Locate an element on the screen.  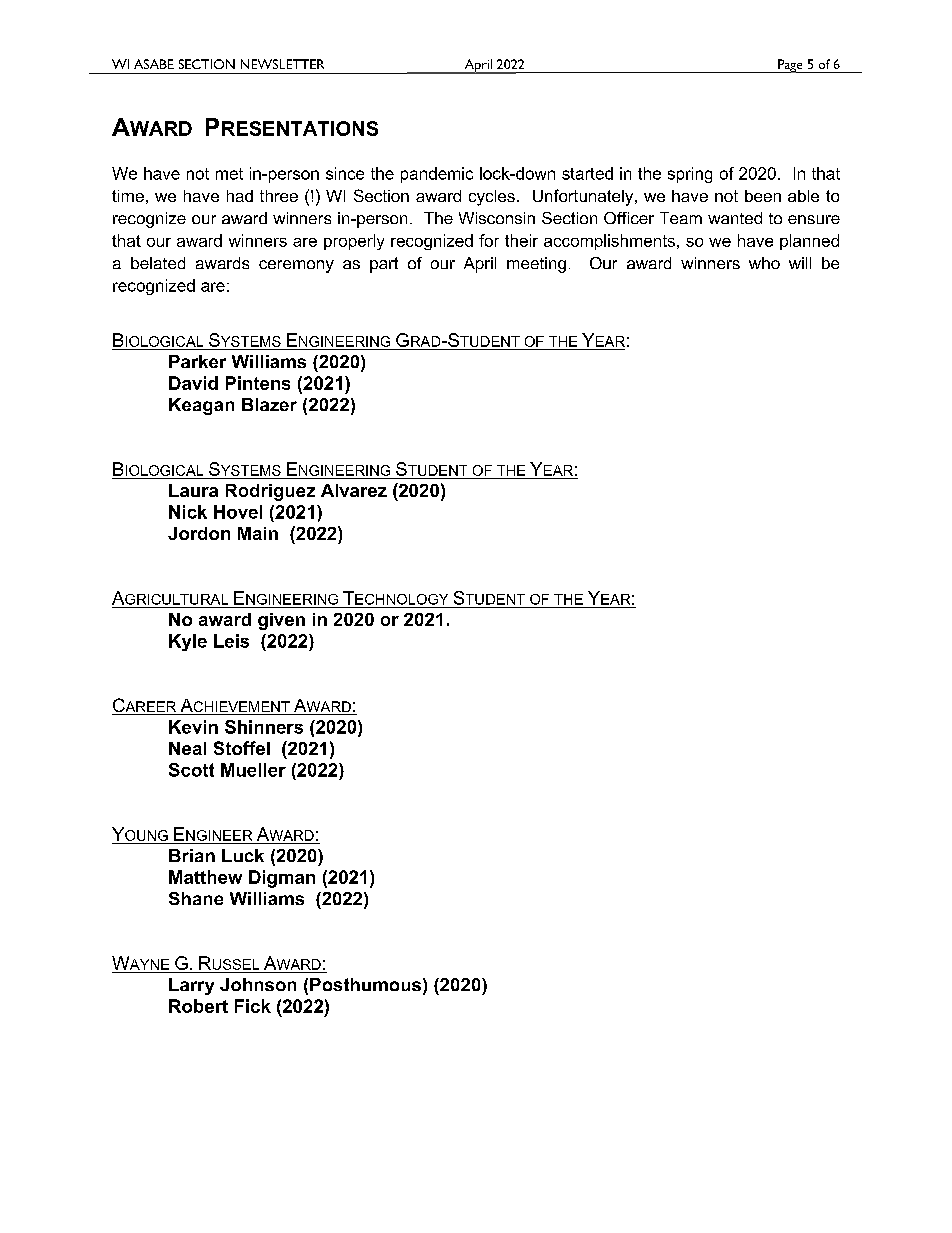
Johnson is located at coordinates (258, 984).
